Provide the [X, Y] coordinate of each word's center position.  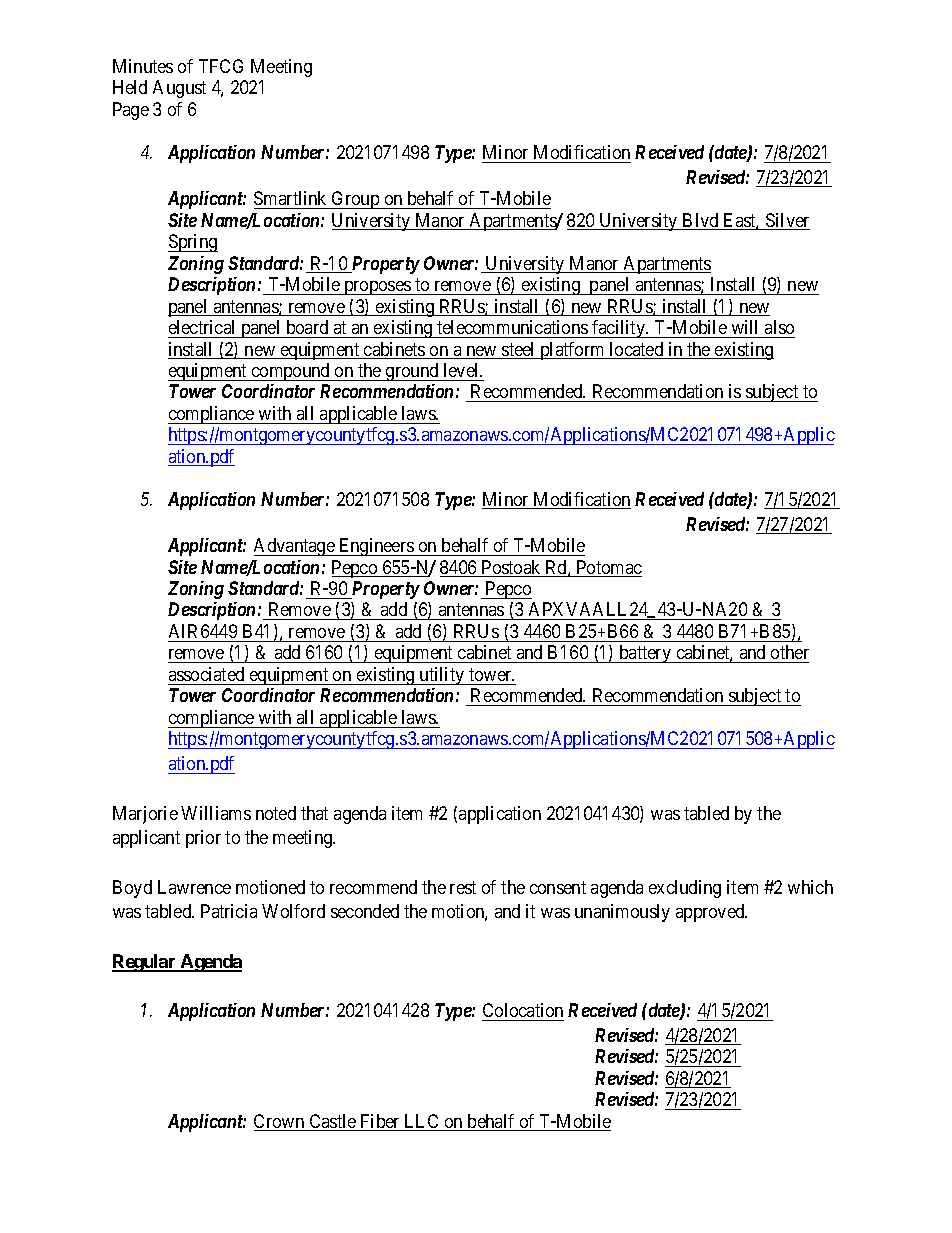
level [463, 370]
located [636, 350]
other [789, 654]
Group [355, 200]
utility [442, 676]
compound [291, 372]
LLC [422, 1122]
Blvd [701, 221]
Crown [280, 1122]
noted [276, 813]
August [179, 89]
